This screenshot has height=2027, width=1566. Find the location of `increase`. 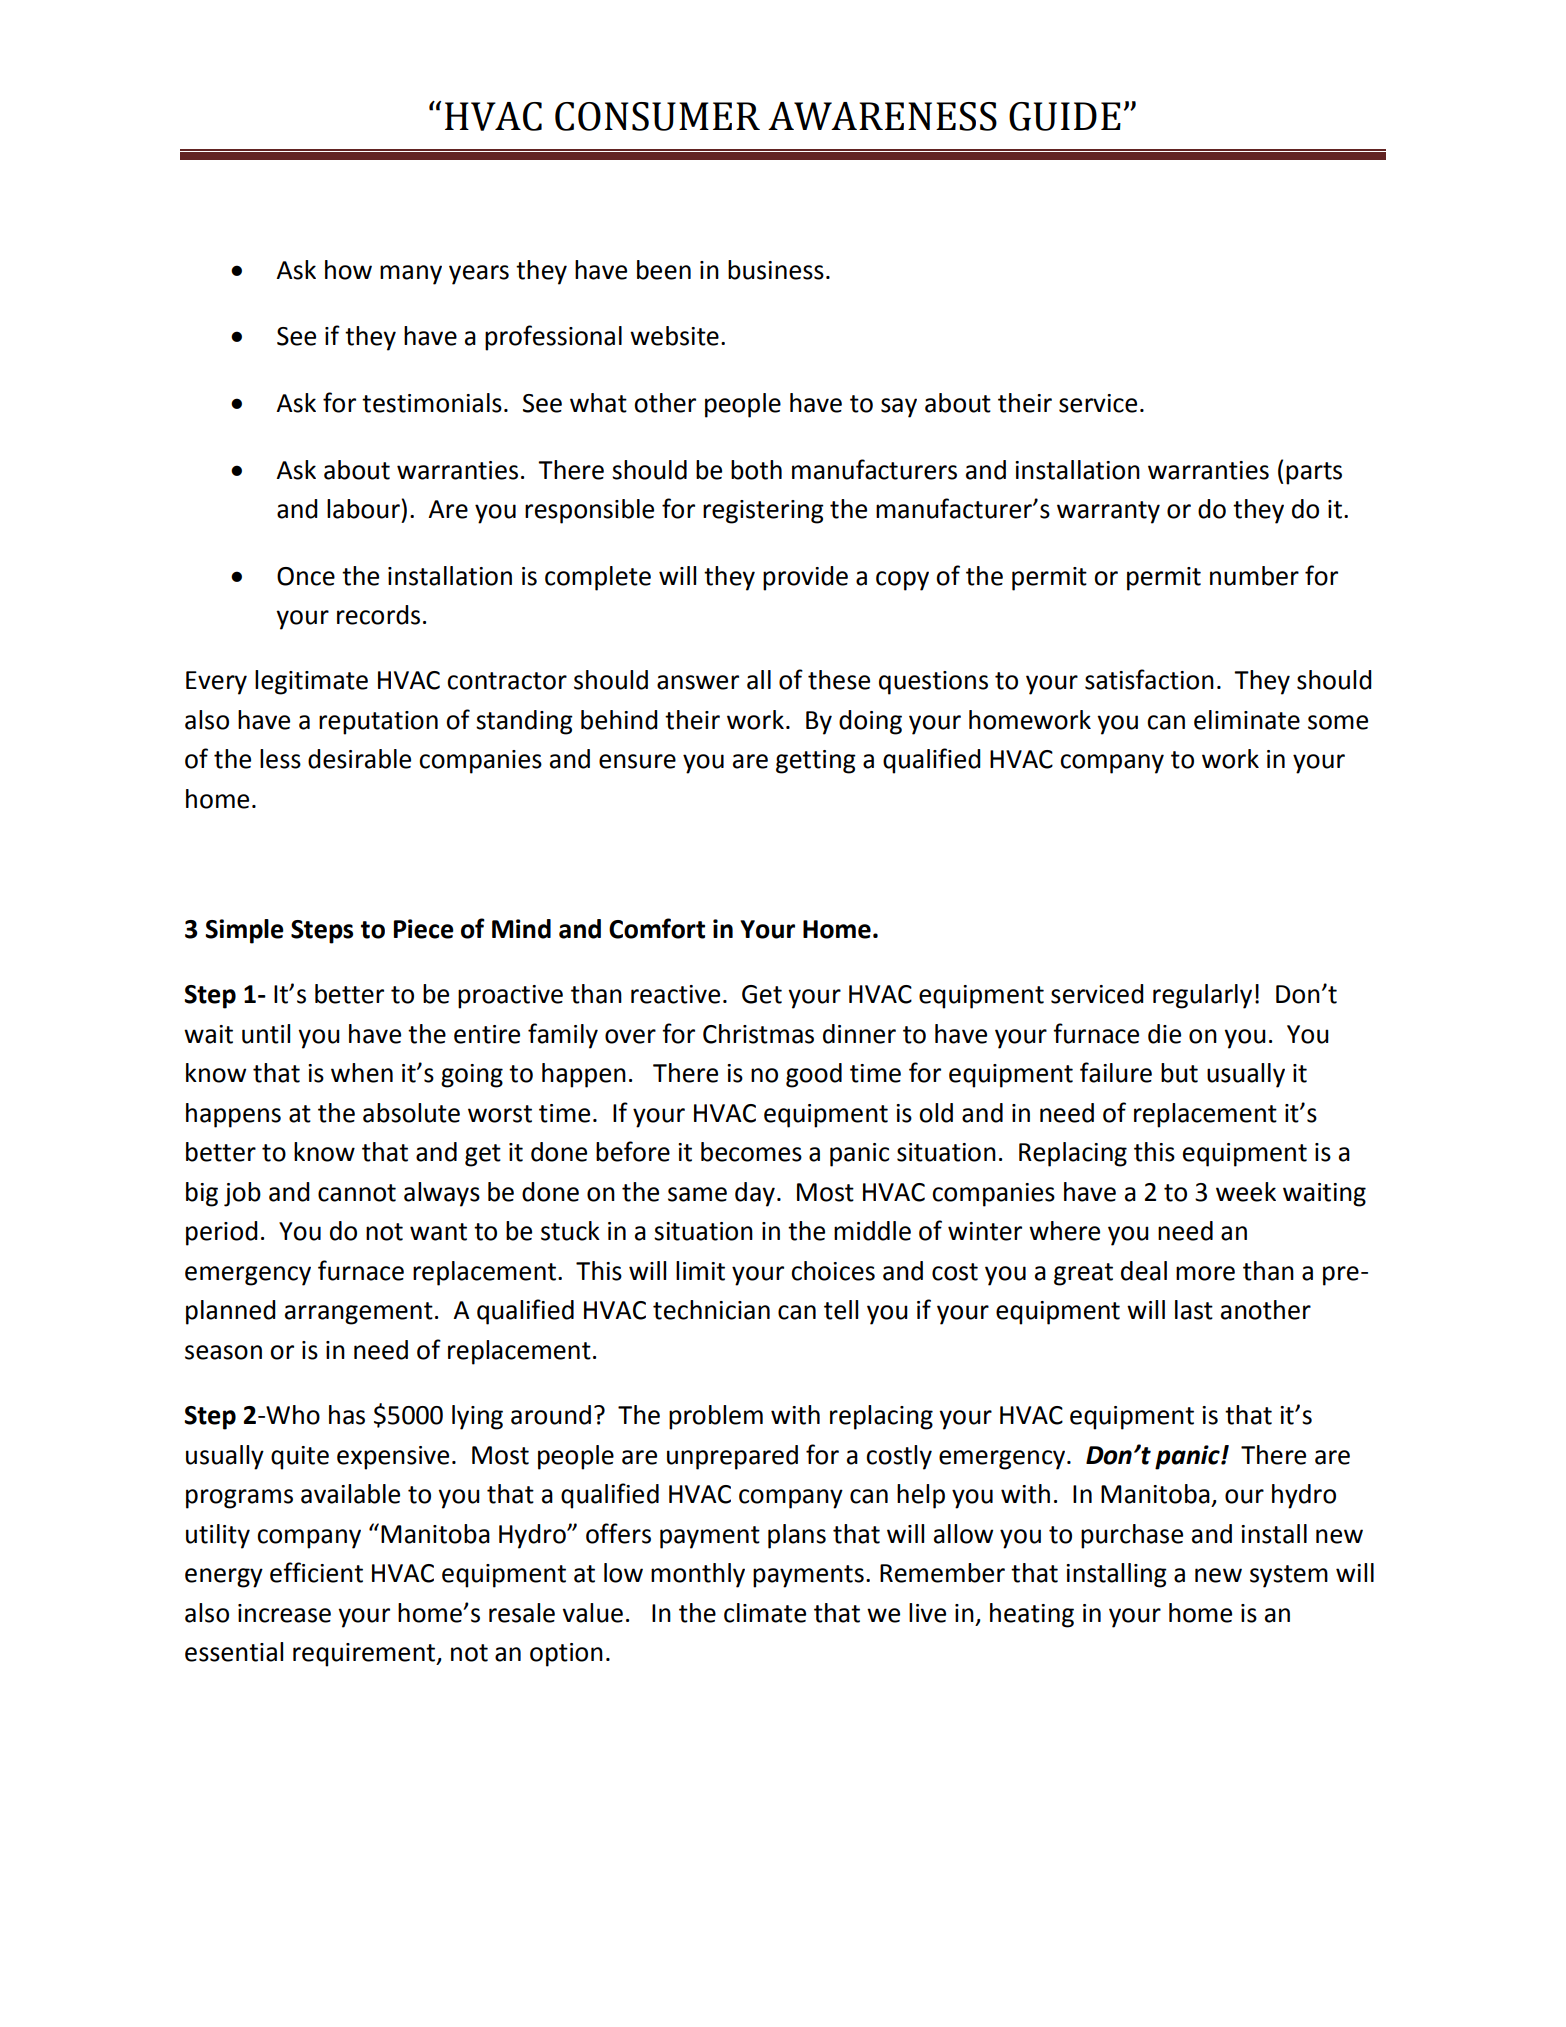

increase is located at coordinates (284, 1613).
